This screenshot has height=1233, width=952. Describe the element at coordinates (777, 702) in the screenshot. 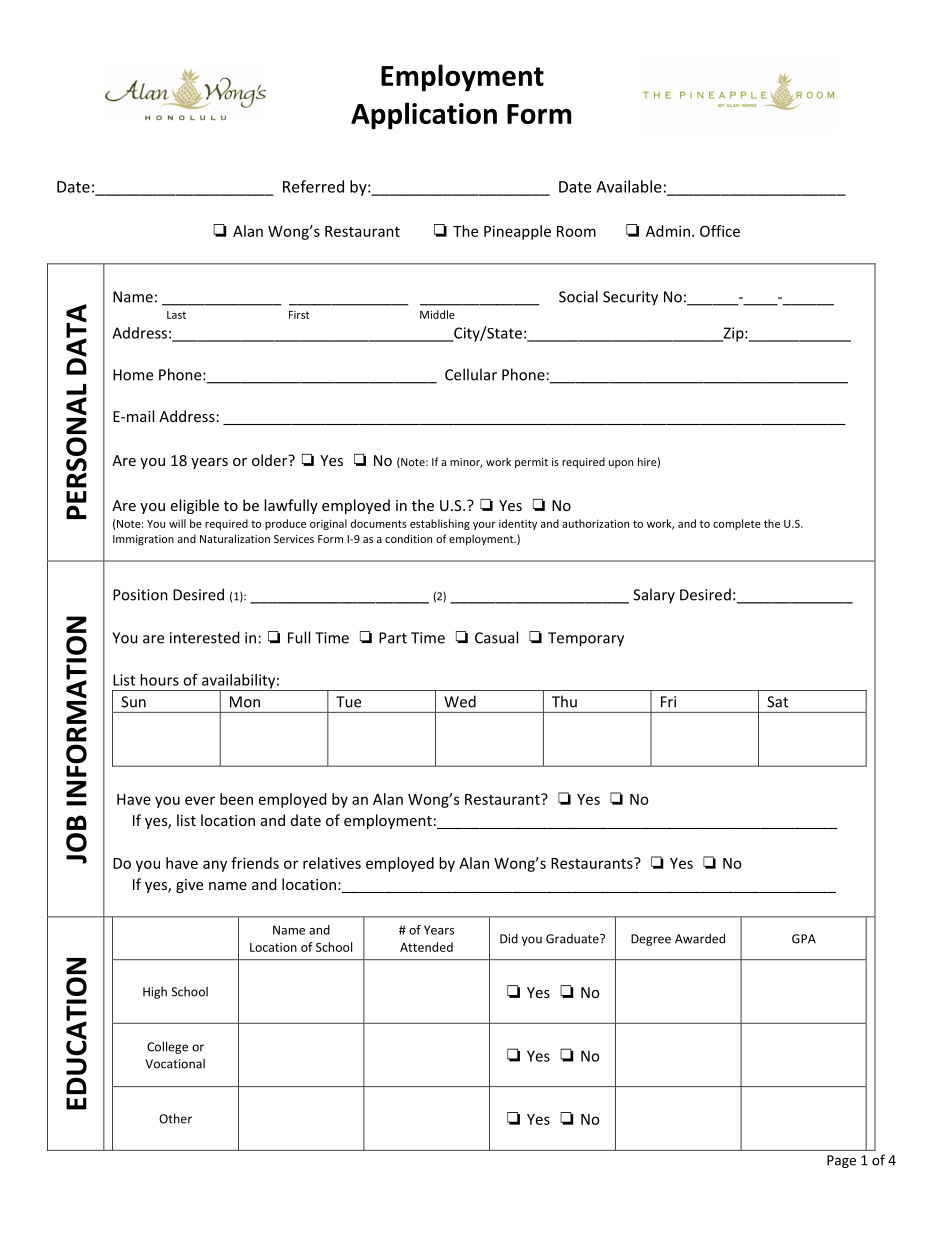

I see `Sat` at that location.
